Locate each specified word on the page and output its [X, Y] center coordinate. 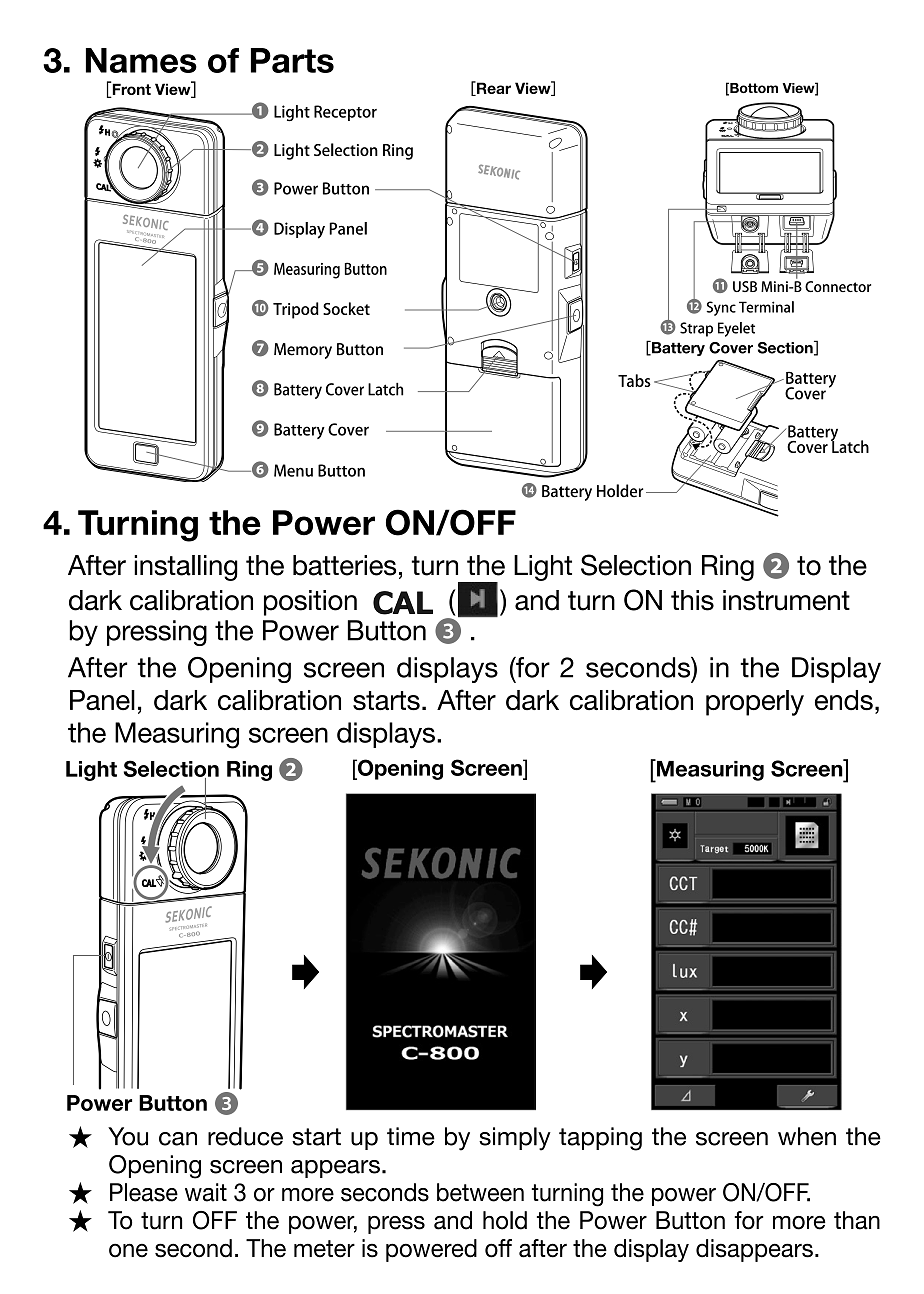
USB [745, 286]
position [310, 603]
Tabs [634, 380]
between [480, 1192]
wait [206, 1192]
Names [141, 60]
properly [755, 703]
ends [844, 700]
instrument [786, 600]
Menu [293, 470]
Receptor [345, 113]
